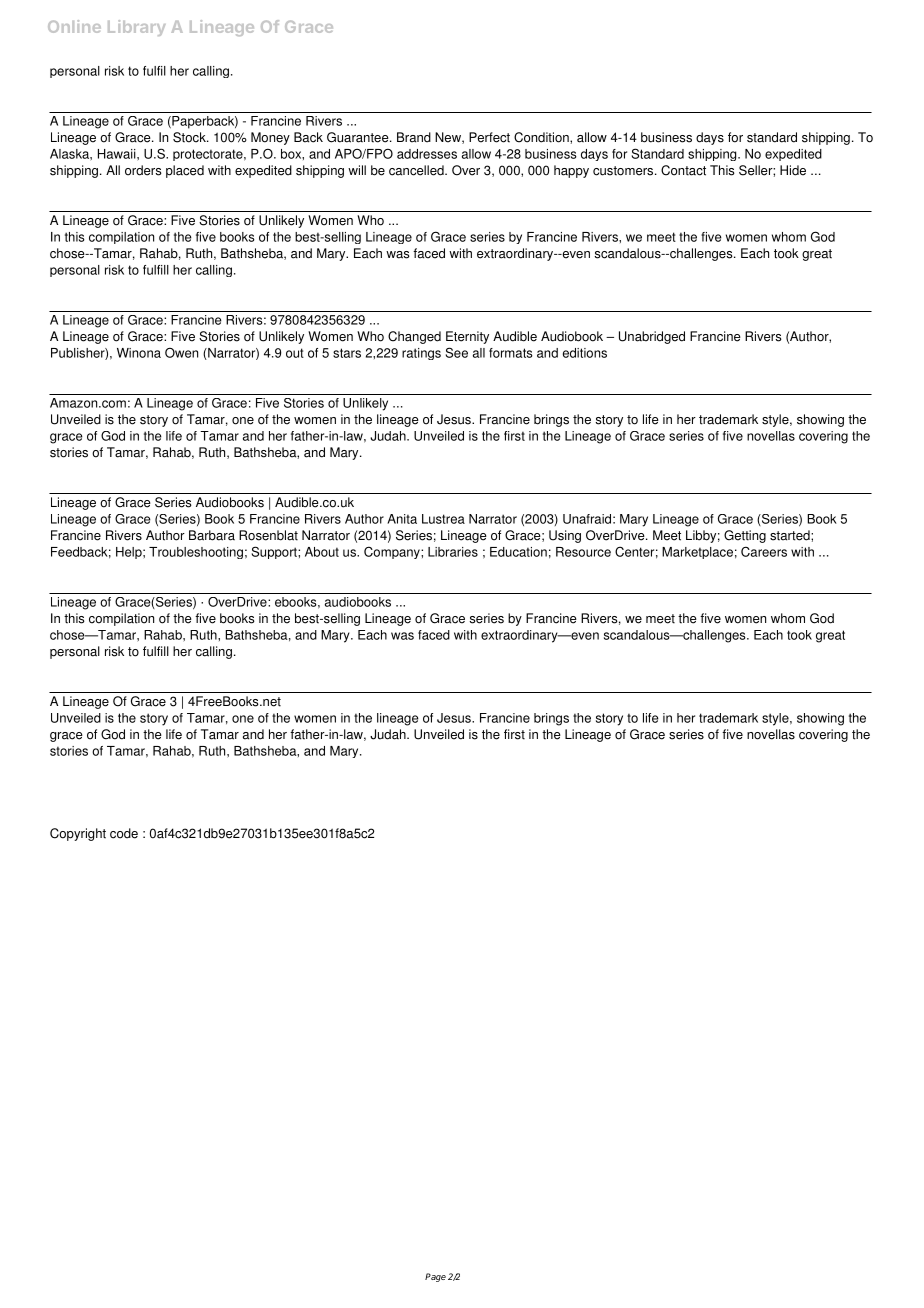  What do you see at coordinates (414, 137) in the document?
I see `Brand` at bounding box center [414, 137].
